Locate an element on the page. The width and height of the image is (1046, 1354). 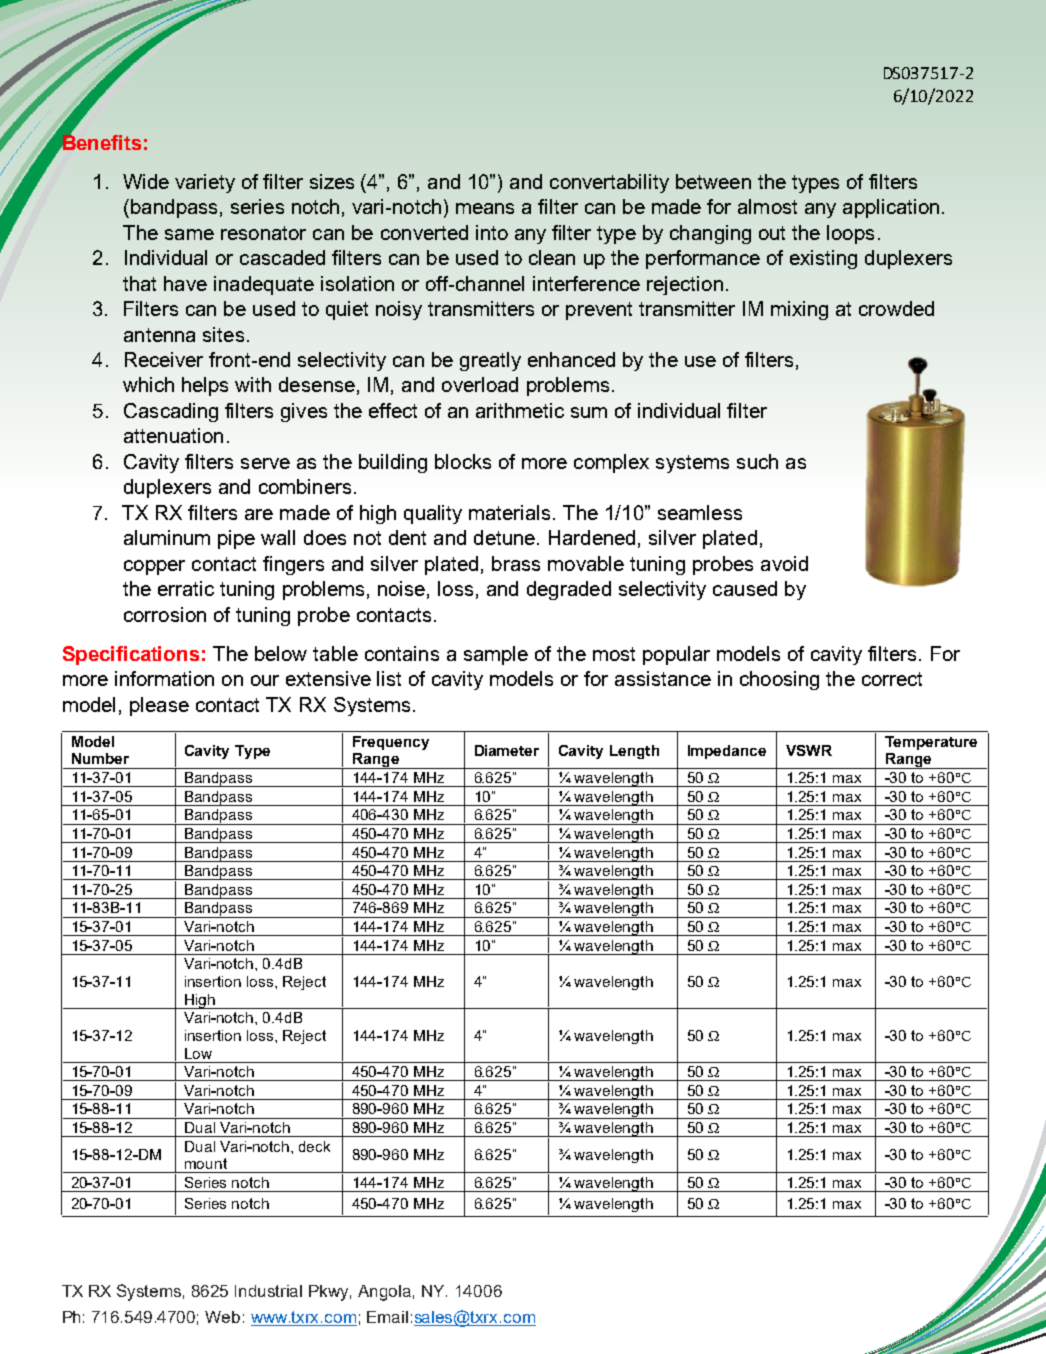
Diameter is located at coordinates (507, 750).
